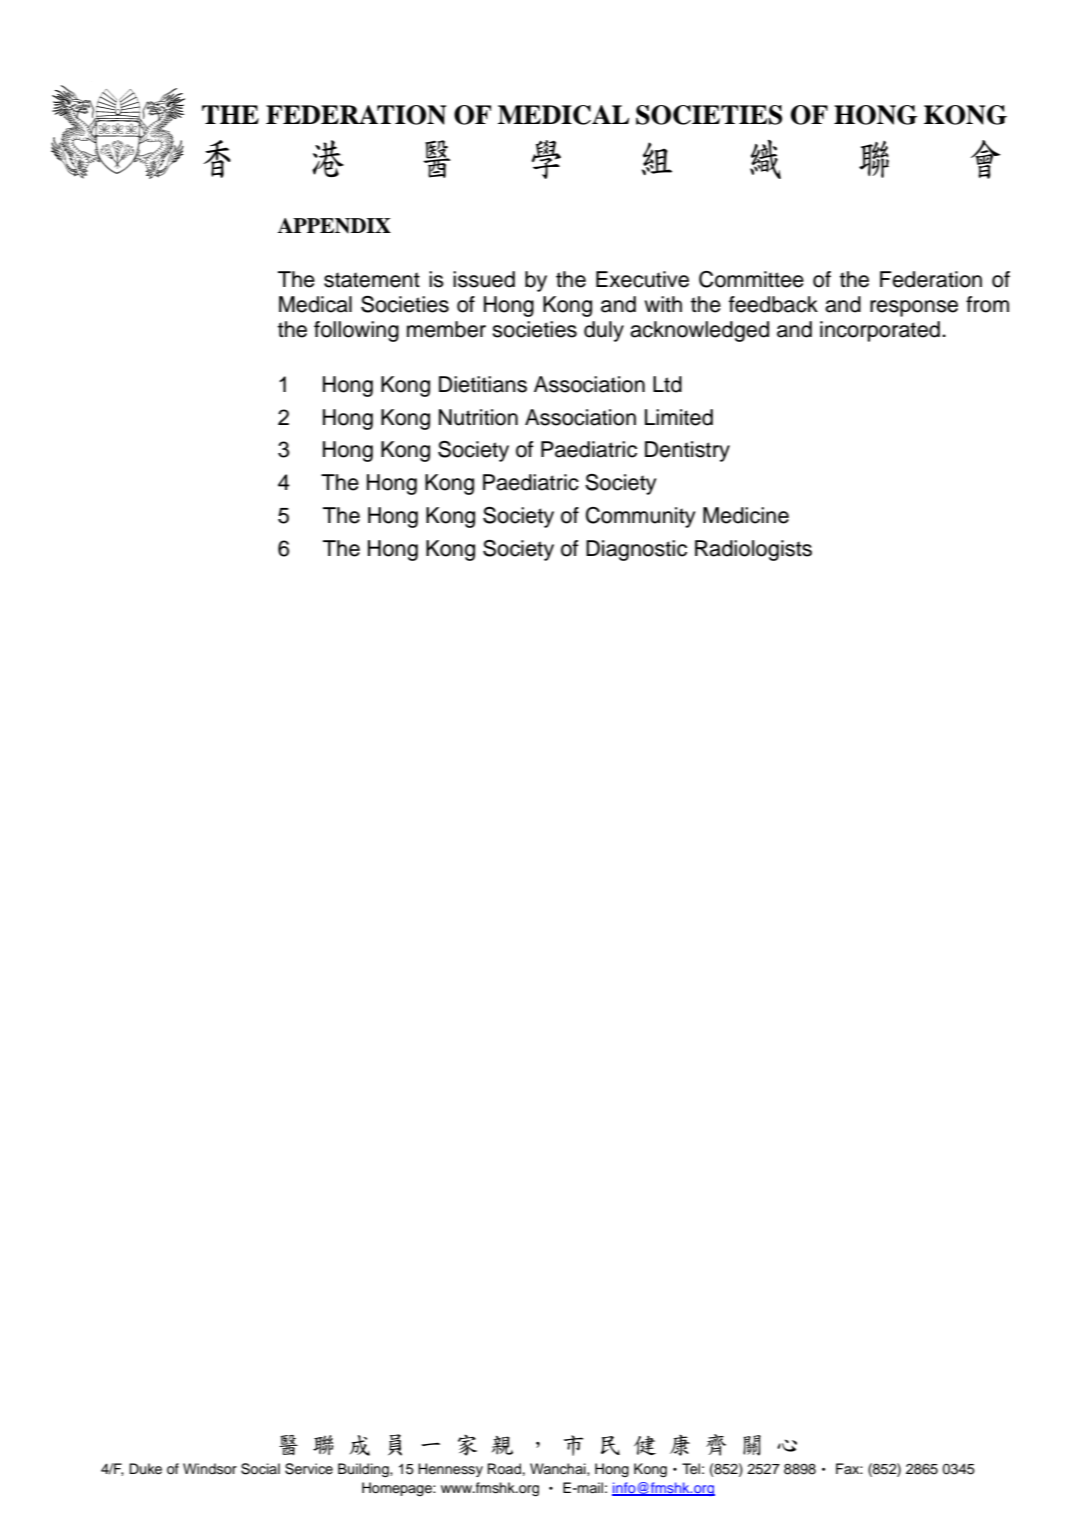 This image has width=1088, height=1539. What do you see at coordinates (260, 1469) in the image?
I see `Social` at bounding box center [260, 1469].
